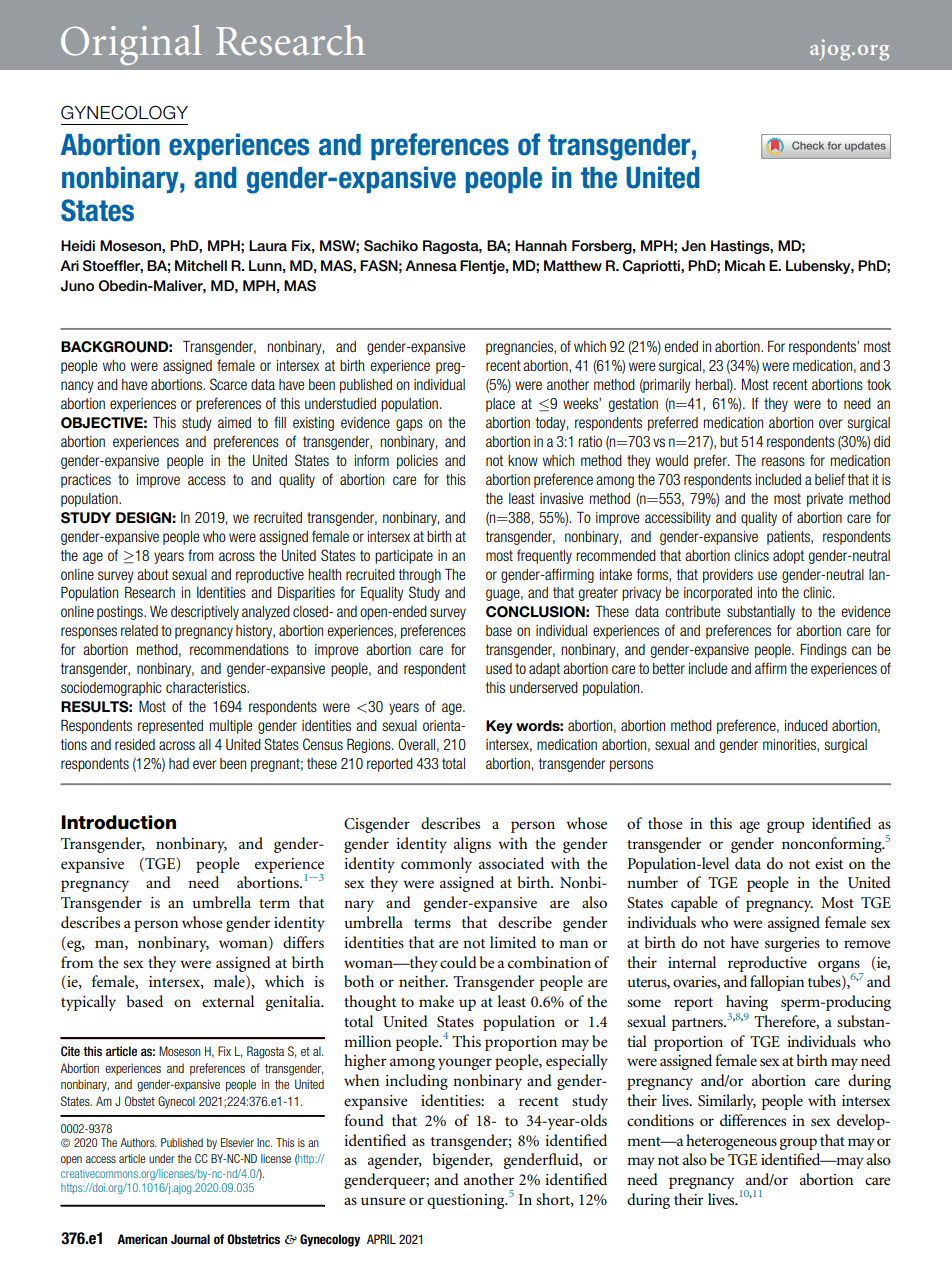 The width and height of the image is (952, 1280). What do you see at coordinates (783, 461) in the image?
I see `reasons` at bounding box center [783, 461].
